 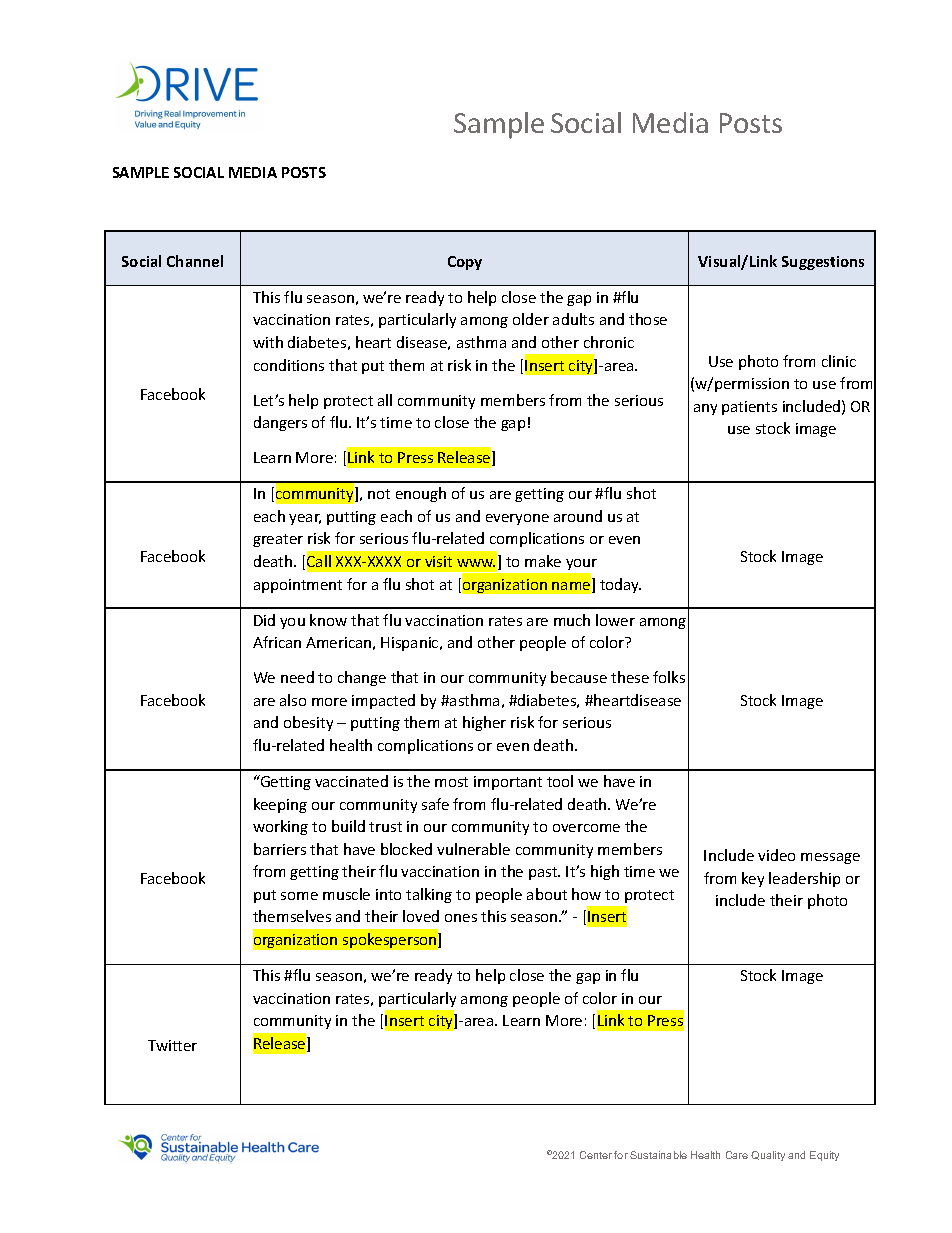 I want to click on Suggestions, so click(x=823, y=263).
